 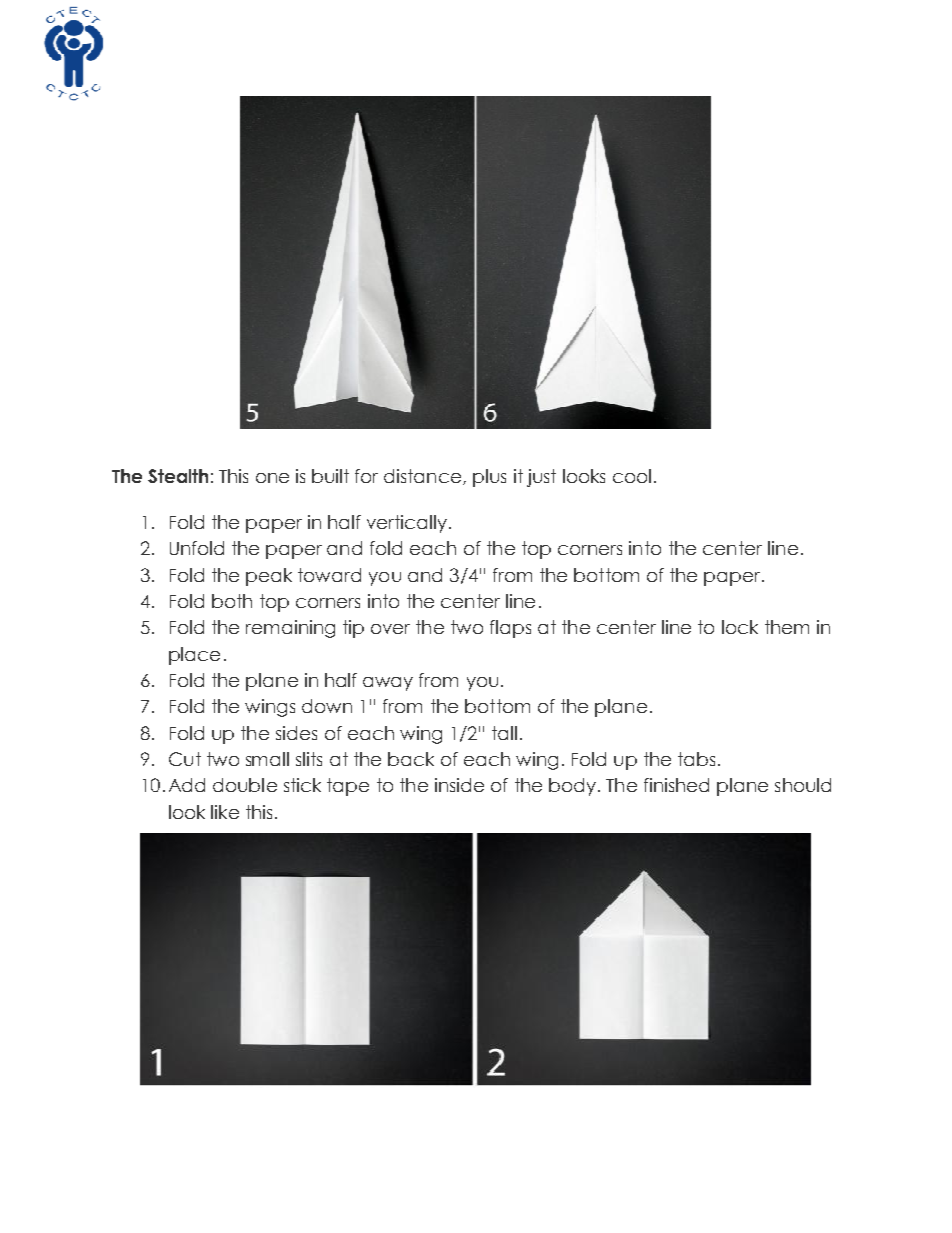 I want to click on flaps, so click(x=510, y=629).
